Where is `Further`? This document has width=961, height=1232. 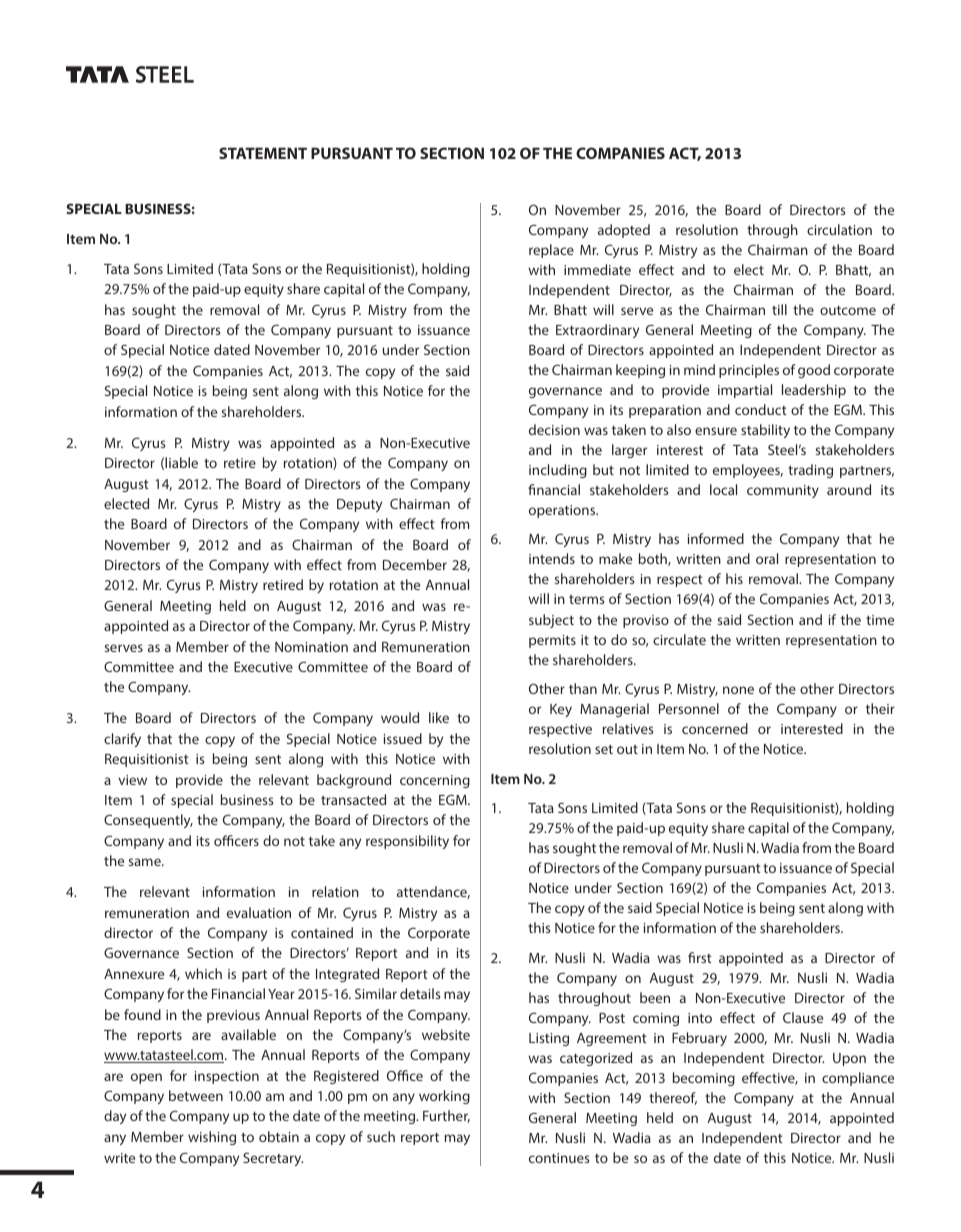 Further is located at coordinates (446, 1116).
